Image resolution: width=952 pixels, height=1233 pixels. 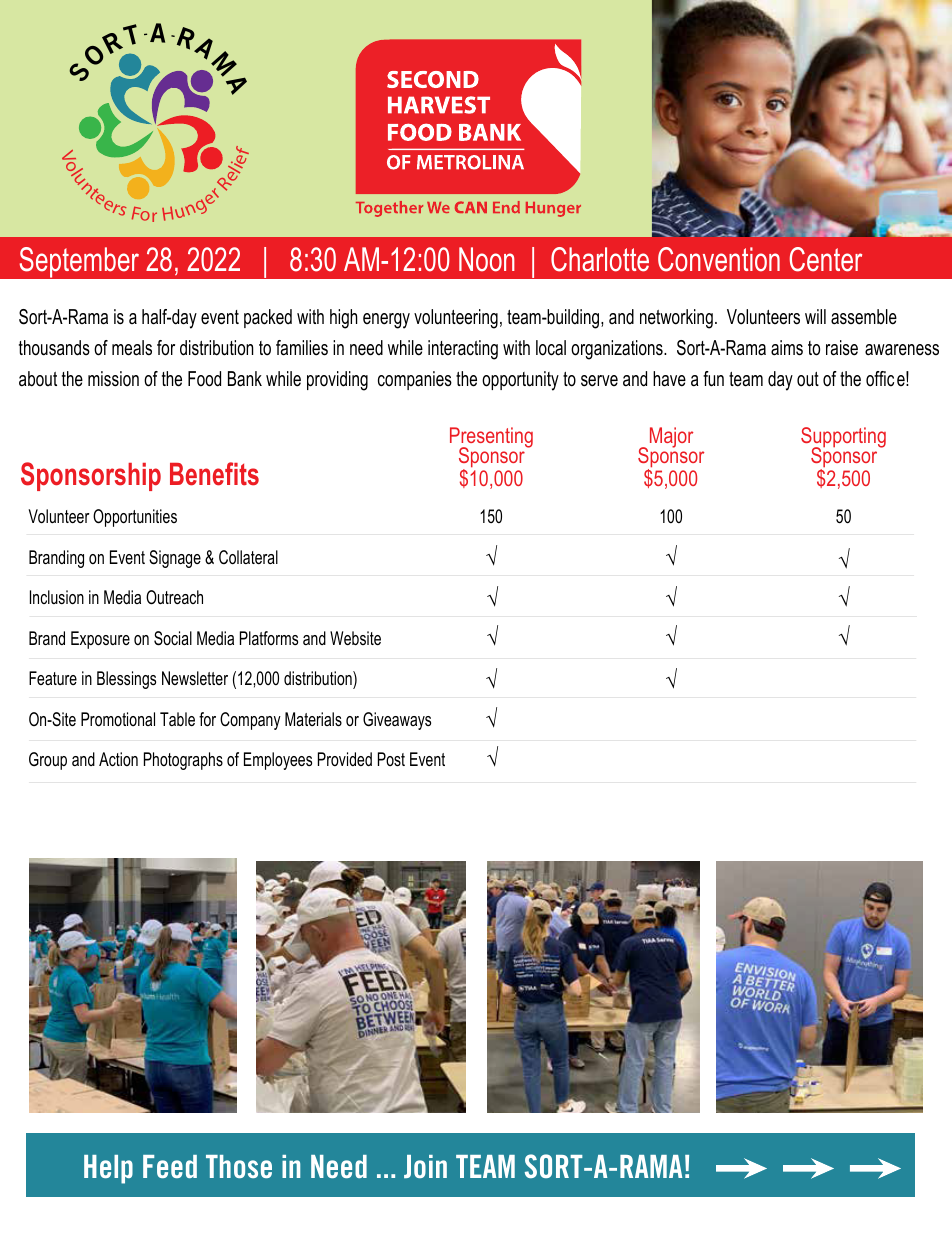 What do you see at coordinates (135, 518) in the document?
I see `Opportunities` at bounding box center [135, 518].
